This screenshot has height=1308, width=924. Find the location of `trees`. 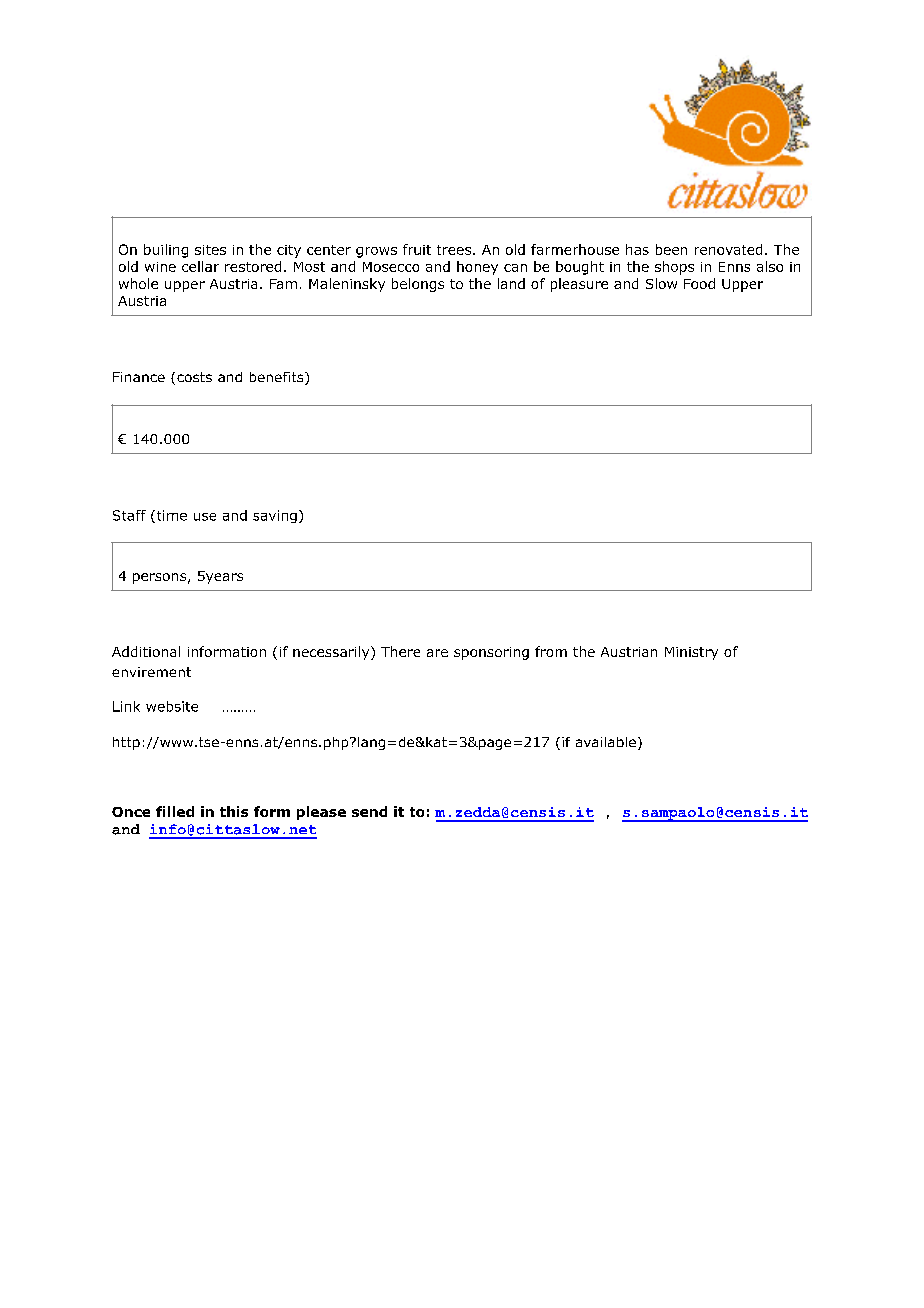

trees is located at coordinates (455, 250).
